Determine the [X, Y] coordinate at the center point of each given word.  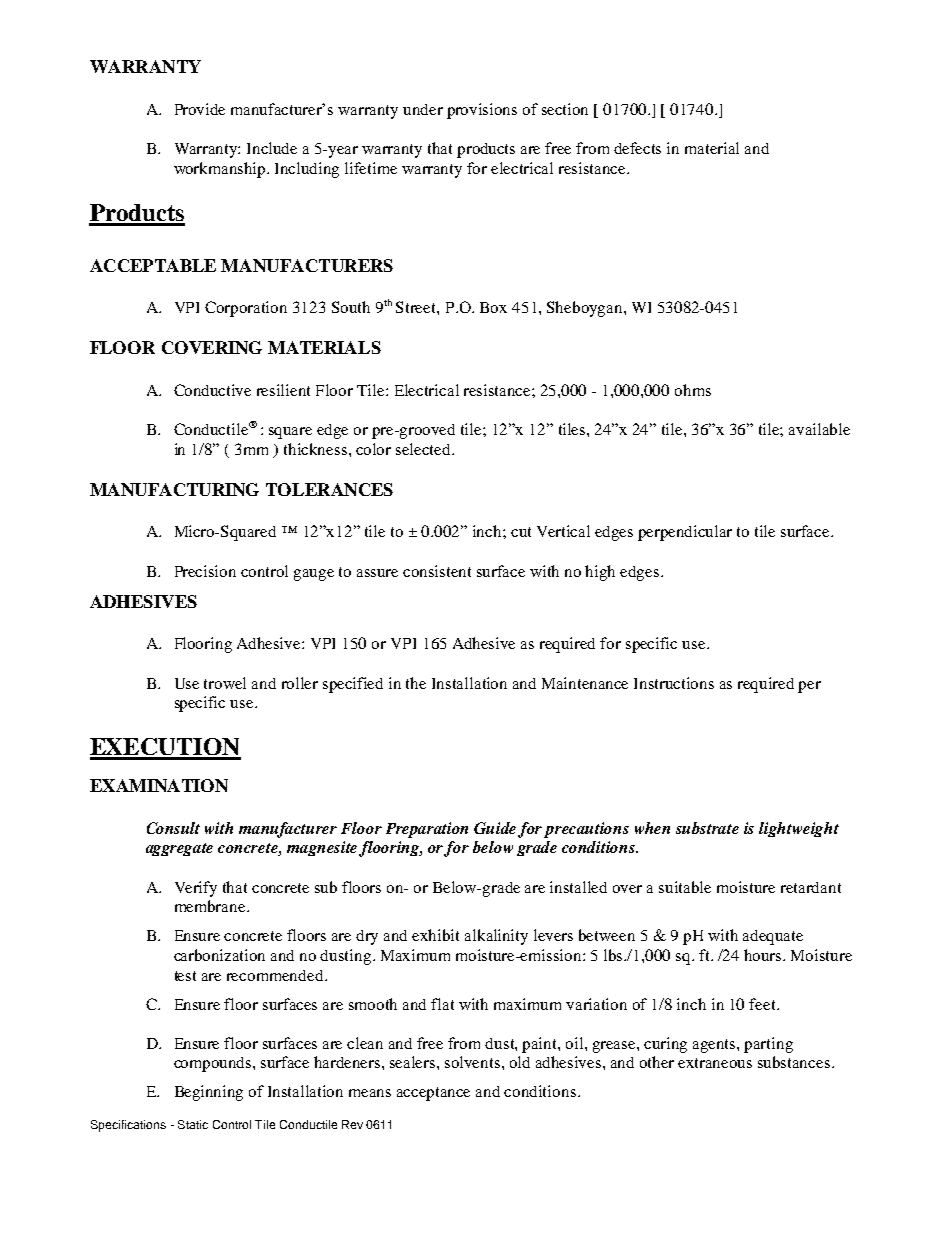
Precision [205, 571]
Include [272, 148]
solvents [474, 1062]
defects [637, 148]
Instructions [674, 683]
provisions [482, 111]
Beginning [209, 1093]
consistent [437, 571]
